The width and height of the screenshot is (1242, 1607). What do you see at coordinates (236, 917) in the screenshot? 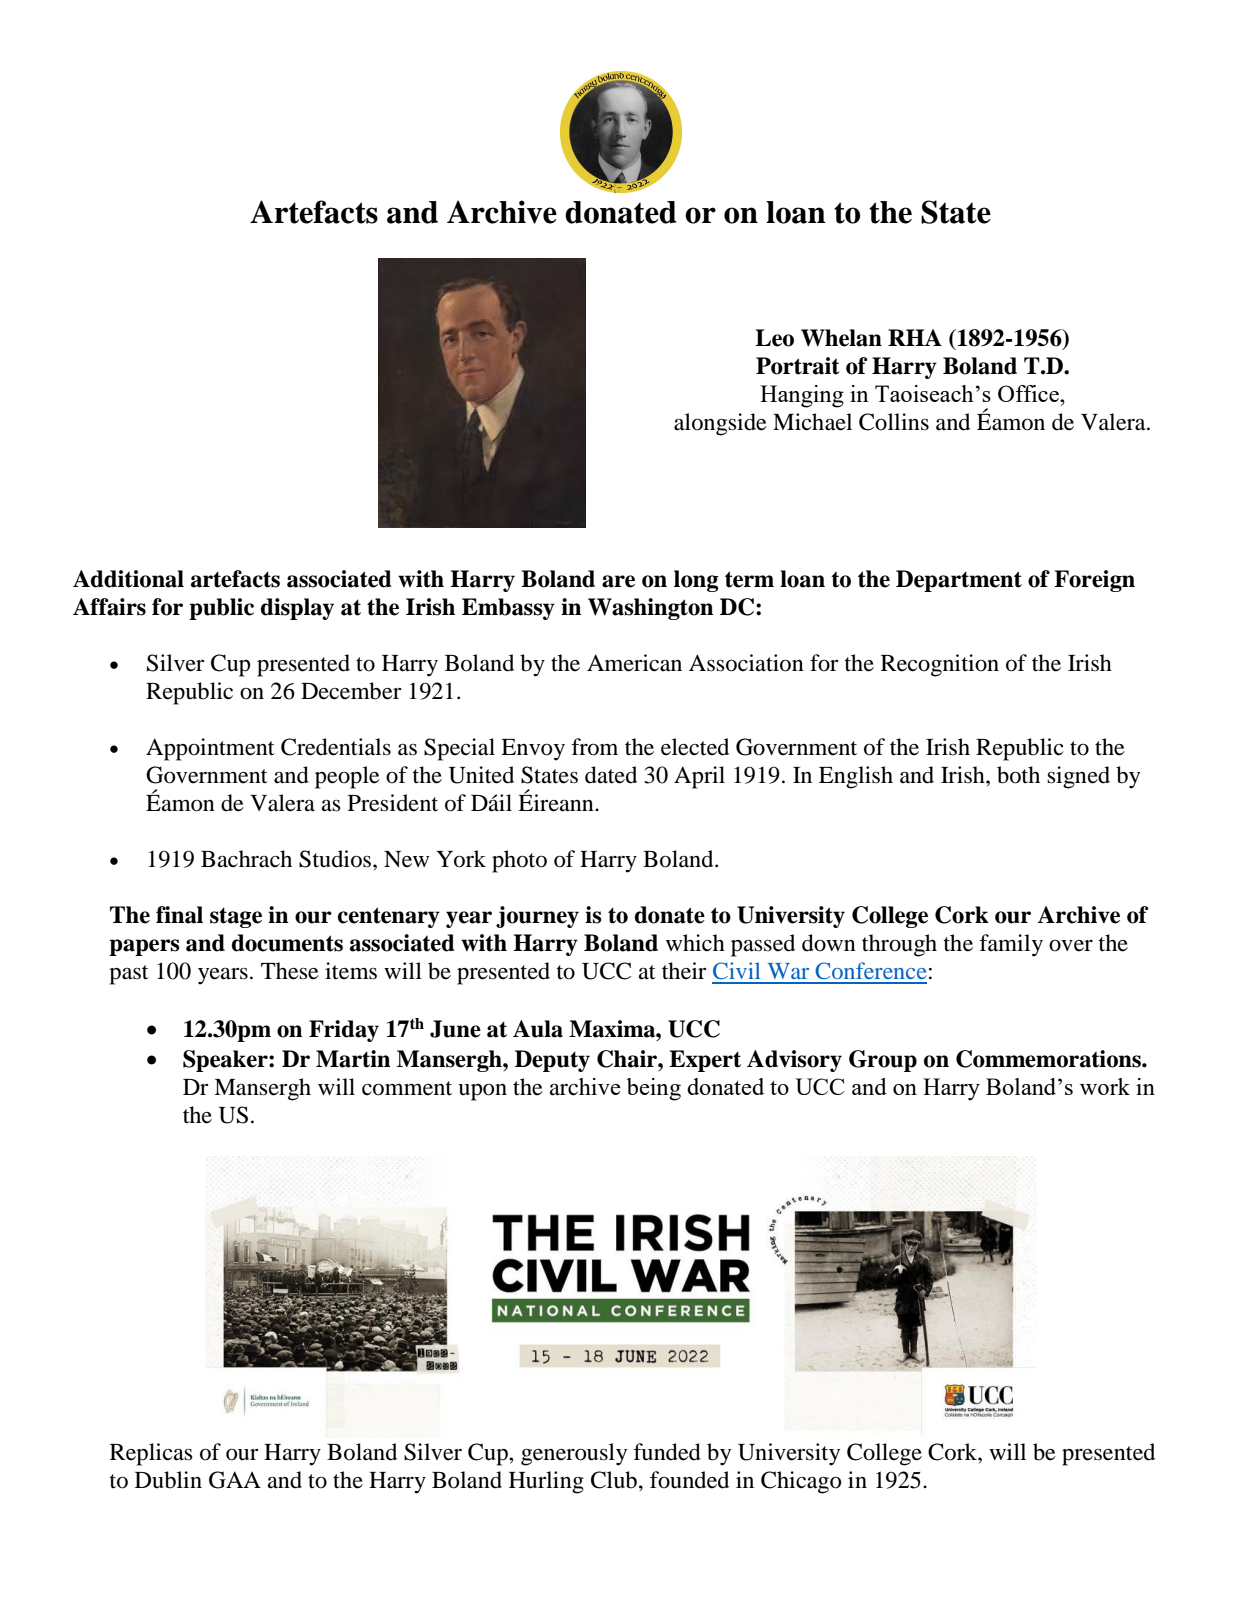
I see `stage` at bounding box center [236, 917].
